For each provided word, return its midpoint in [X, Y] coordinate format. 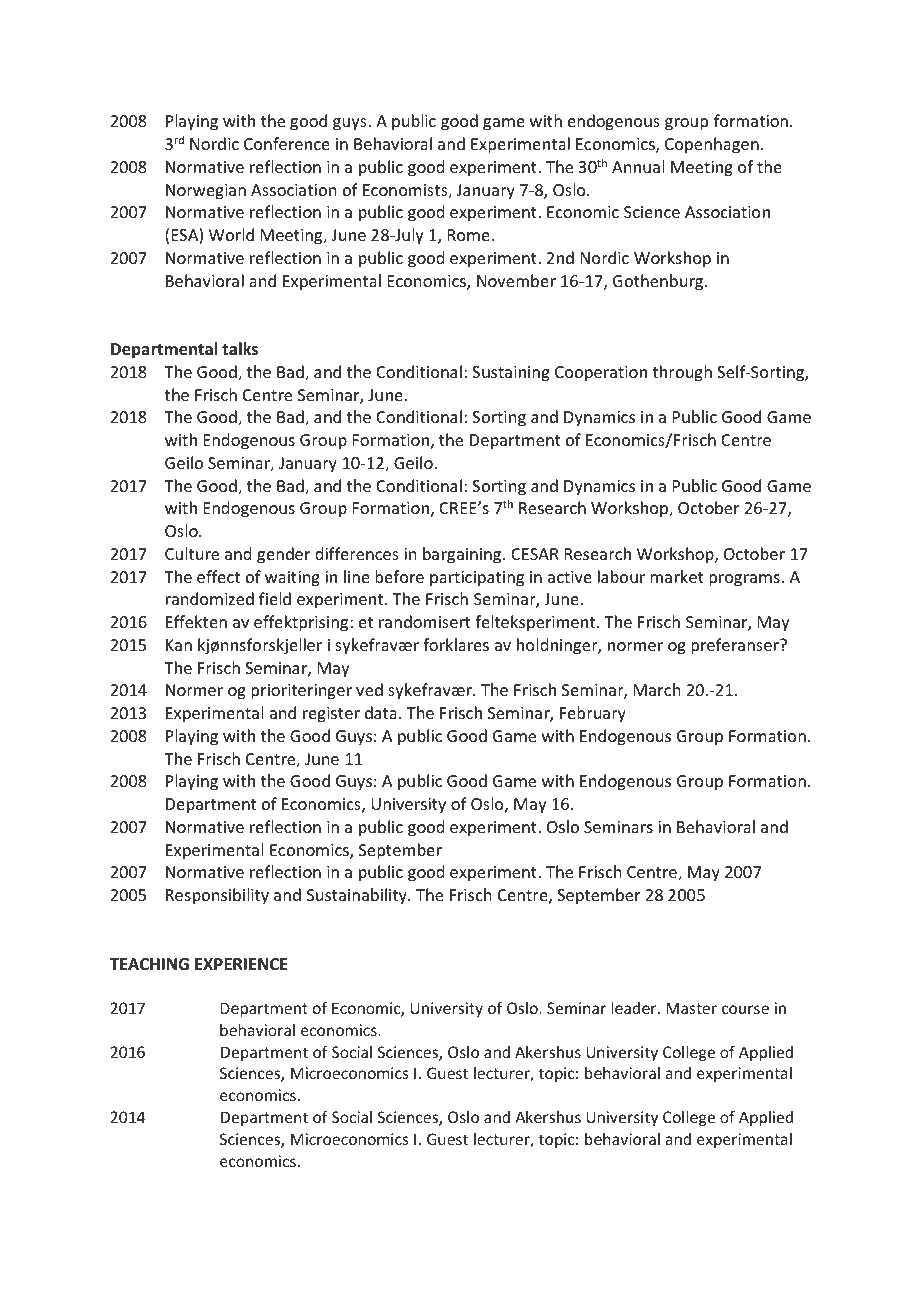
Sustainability [358, 896]
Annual [638, 166]
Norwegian [206, 192]
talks [240, 349]
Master [691, 1008]
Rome [470, 235]
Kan [179, 645]
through [682, 373]
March [657, 689]
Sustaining [511, 374]
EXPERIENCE [241, 964]
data [381, 712]
